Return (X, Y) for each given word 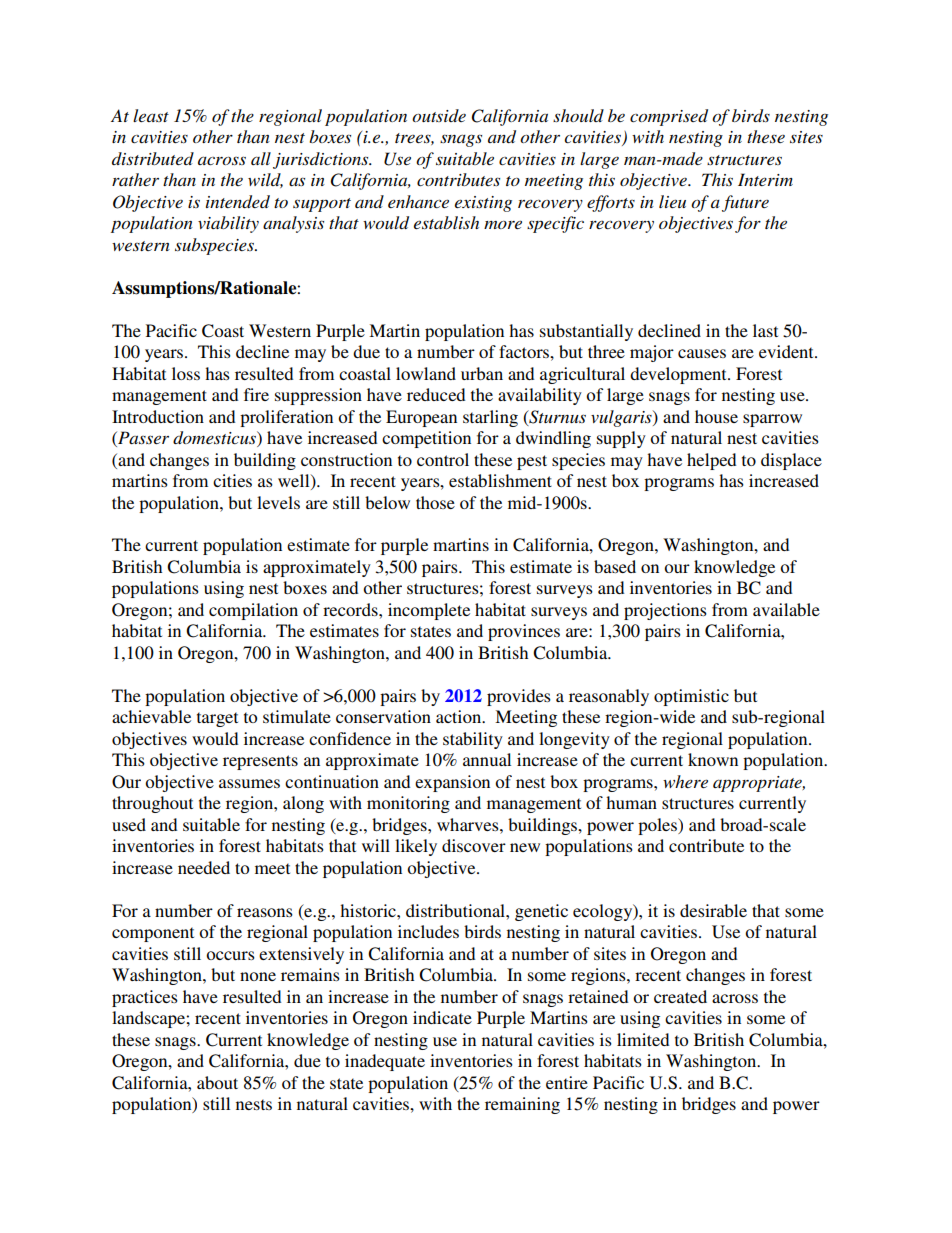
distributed (153, 158)
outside (439, 115)
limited (643, 1039)
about (217, 1082)
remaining (522, 1105)
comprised (669, 117)
